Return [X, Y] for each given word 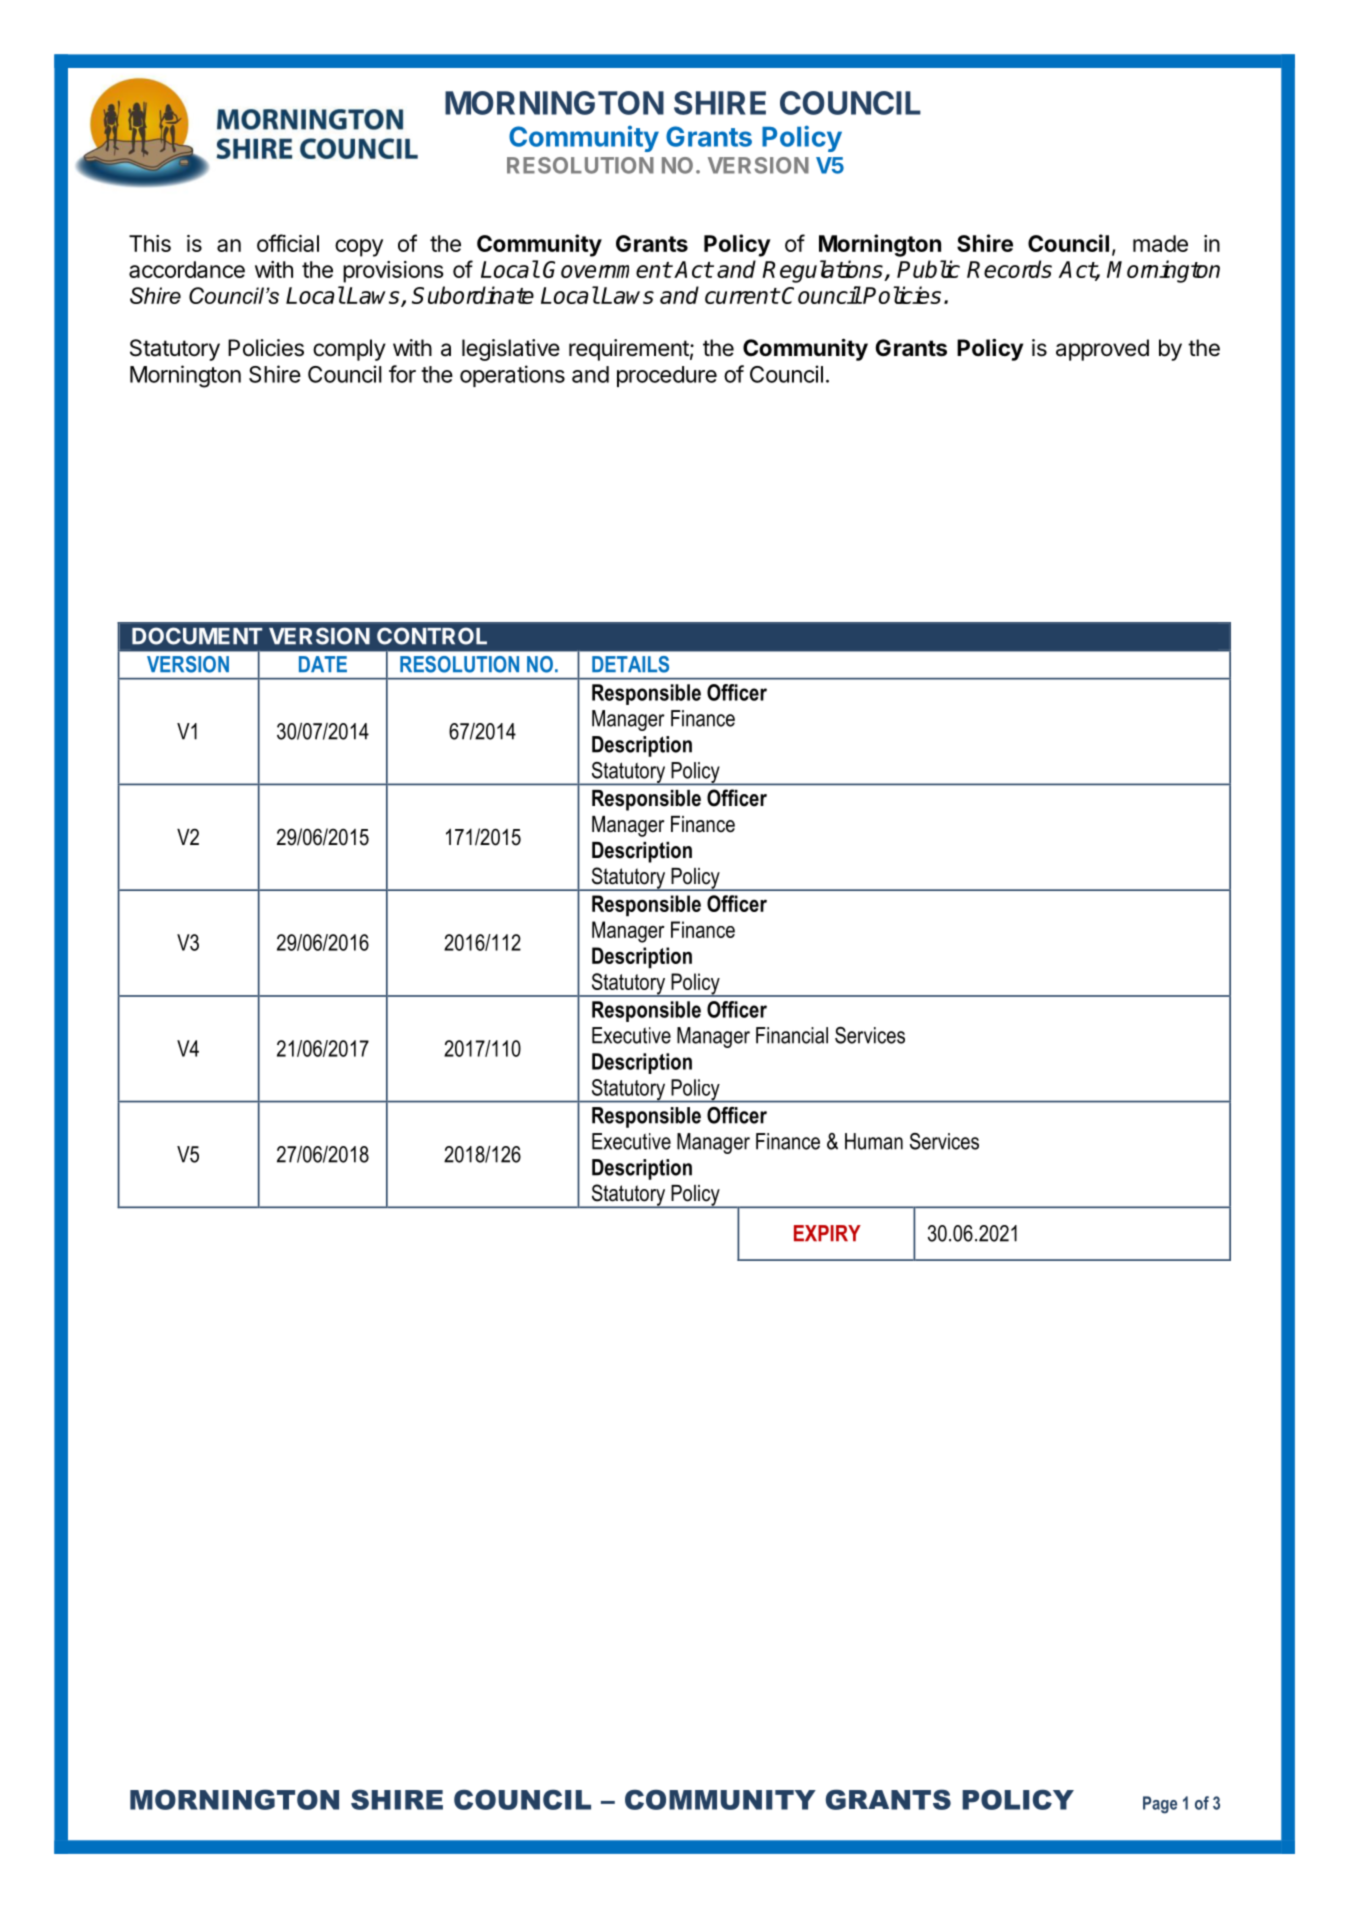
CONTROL [432, 636]
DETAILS [630, 664]
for [402, 374]
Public [928, 269]
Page [1160, 1805]
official [288, 243]
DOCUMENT [197, 636]
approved [1102, 350]
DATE [323, 664]
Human [874, 1141]
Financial [792, 1035]
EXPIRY [827, 1233]
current [742, 296]
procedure [667, 376]
